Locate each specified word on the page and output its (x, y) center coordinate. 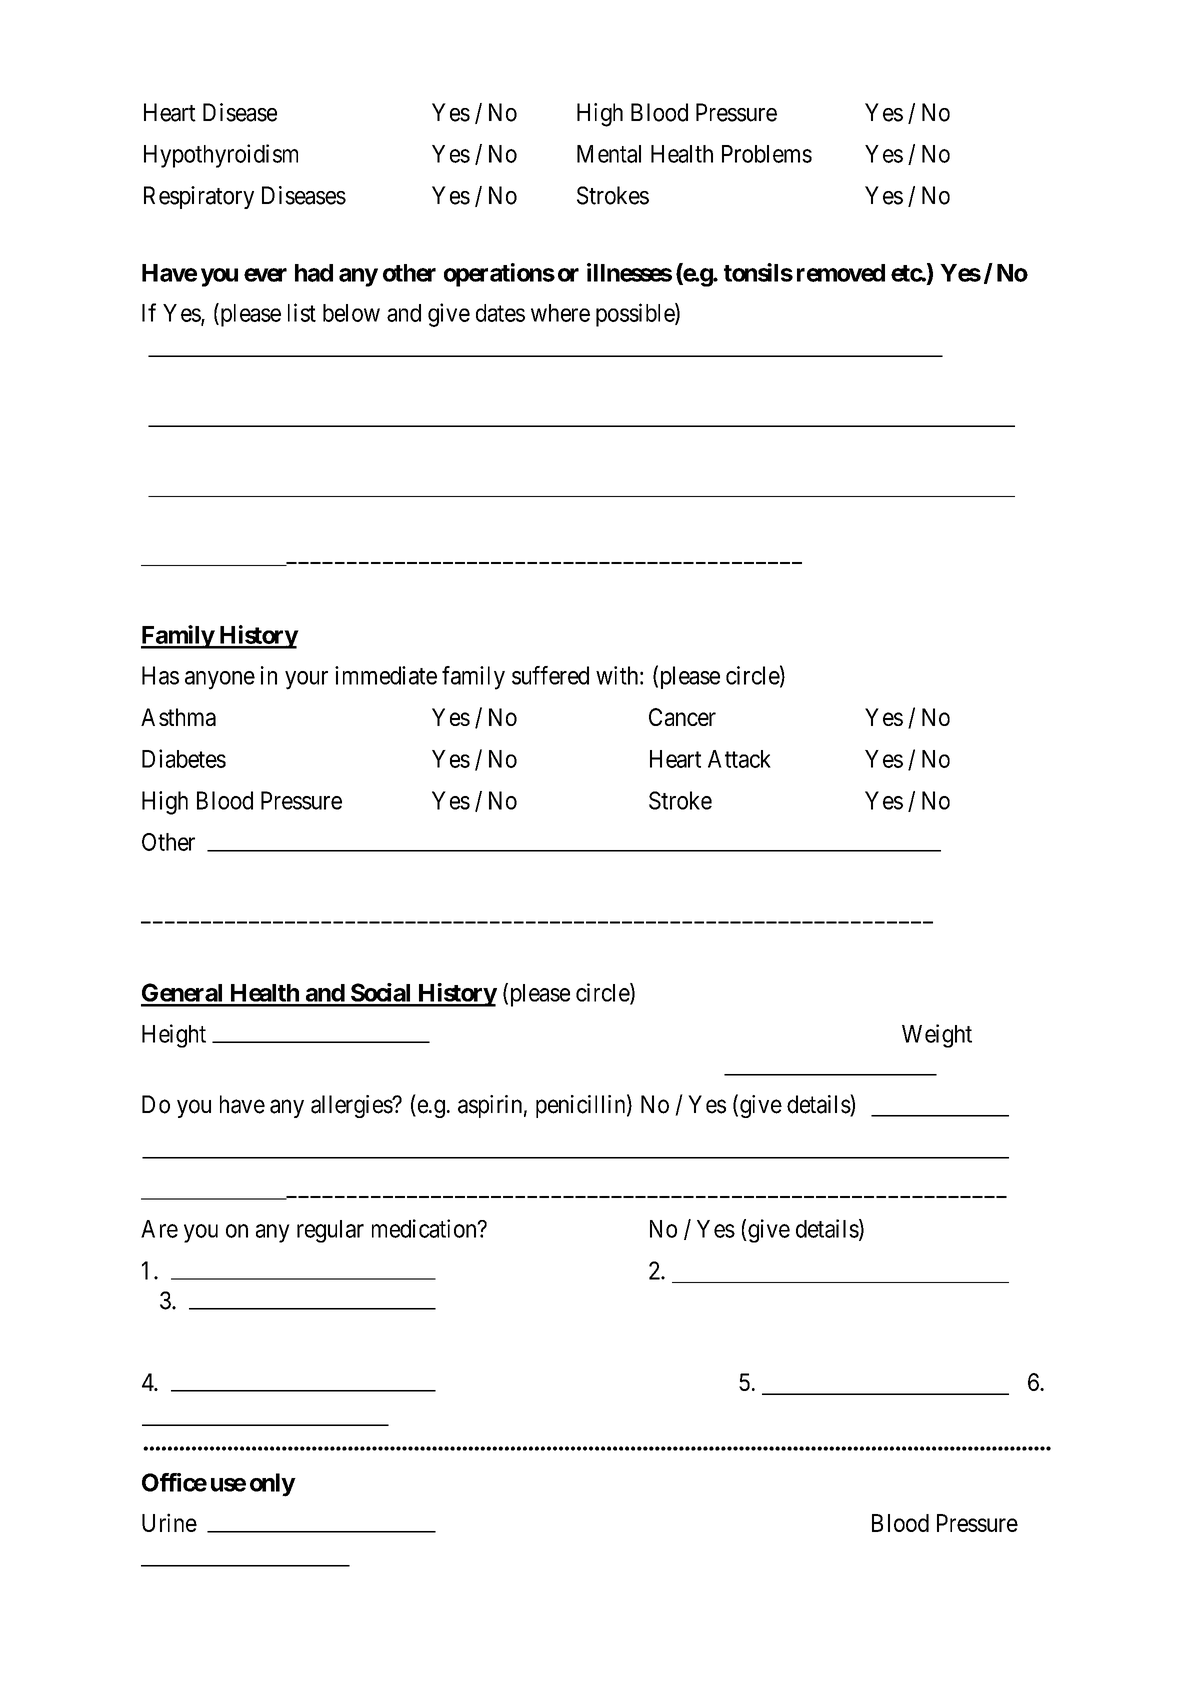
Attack (739, 759)
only (272, 1485)
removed (841, 273)
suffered (550, 675)
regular (330, 1231)
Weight (937, 1036)
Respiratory (199, 197)
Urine (169, 1522)
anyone (220, 680)
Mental (609, 154)
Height (174, 1036)
